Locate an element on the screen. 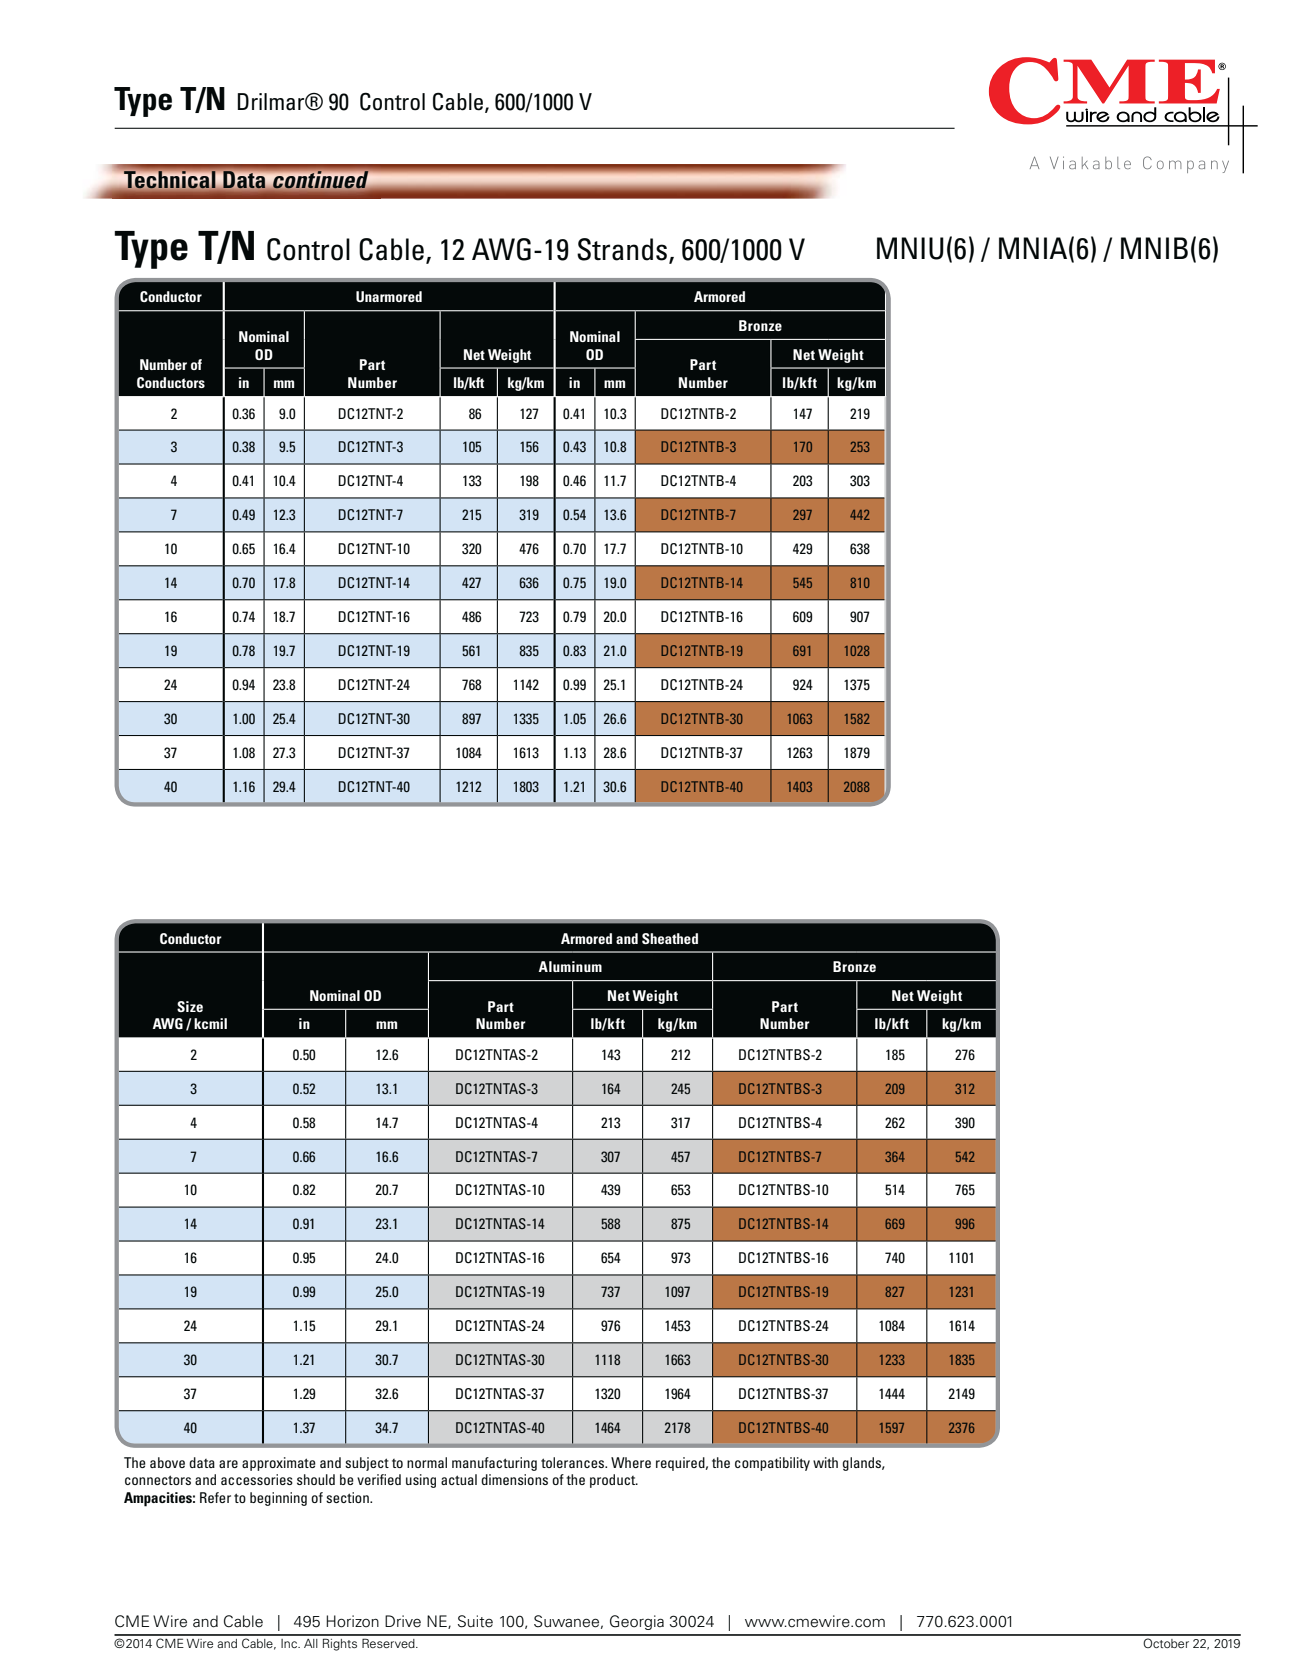 Image resolution: width=1298 pixels, height=1680 pixels. Aluminum is located at coordinates (570, 966).
